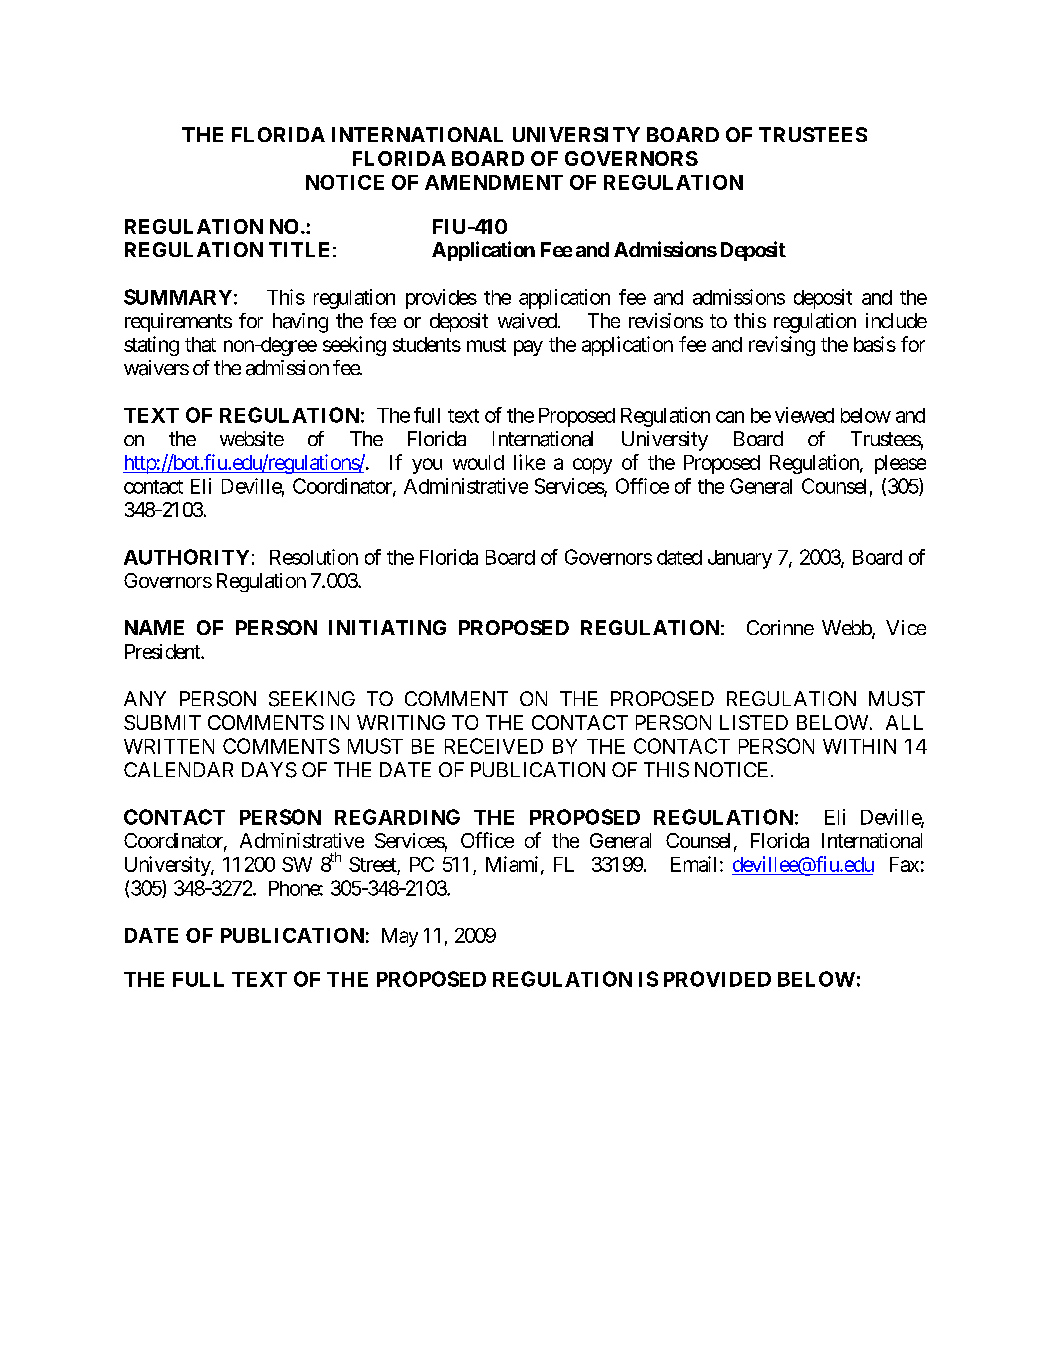  Describe the element at coordinates (740, 559) in the screenshot. I see `January` at that location.
